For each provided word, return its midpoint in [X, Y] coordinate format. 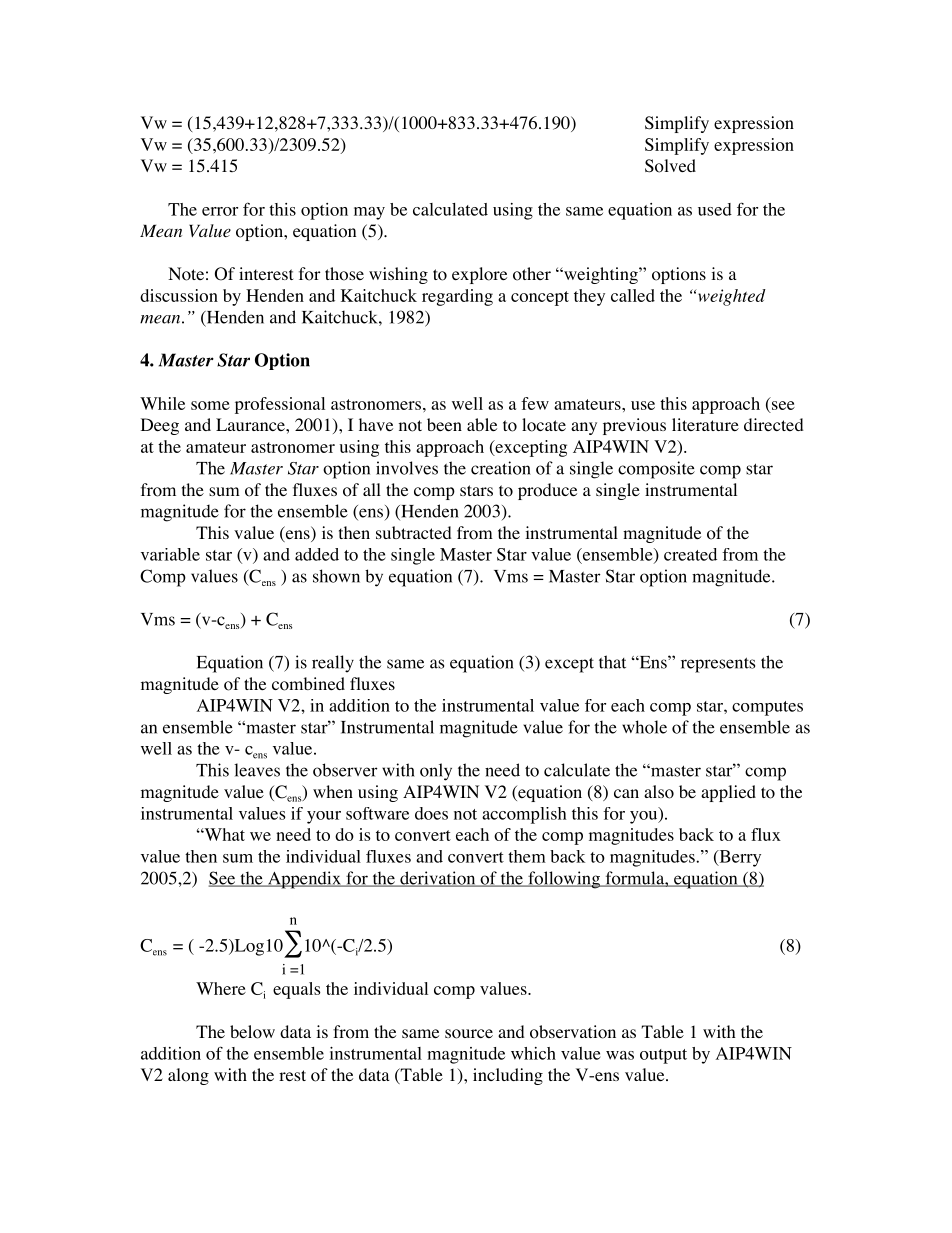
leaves [257, 770]
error [220, 211]
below [252, 1032]
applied [728, 793]
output [663, 1056]
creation [501, 468]
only [436, 772]
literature [705, 424]
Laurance [251, 424]
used [715, 209]
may [369, 213]
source [469, 1034]
